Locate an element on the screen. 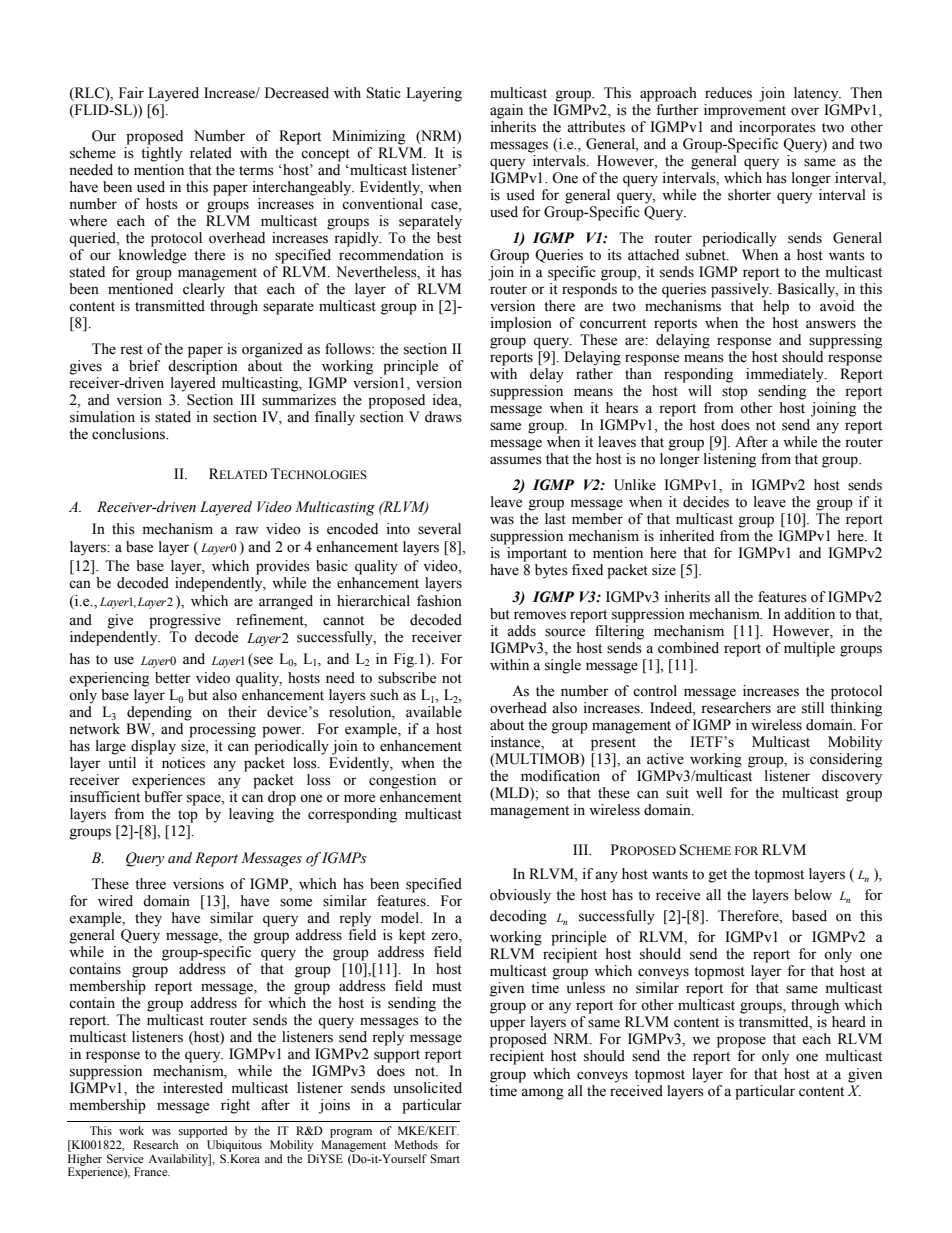 This screenshot has width=952, height=1233. Smart is located at coordinates (445, 1159).
